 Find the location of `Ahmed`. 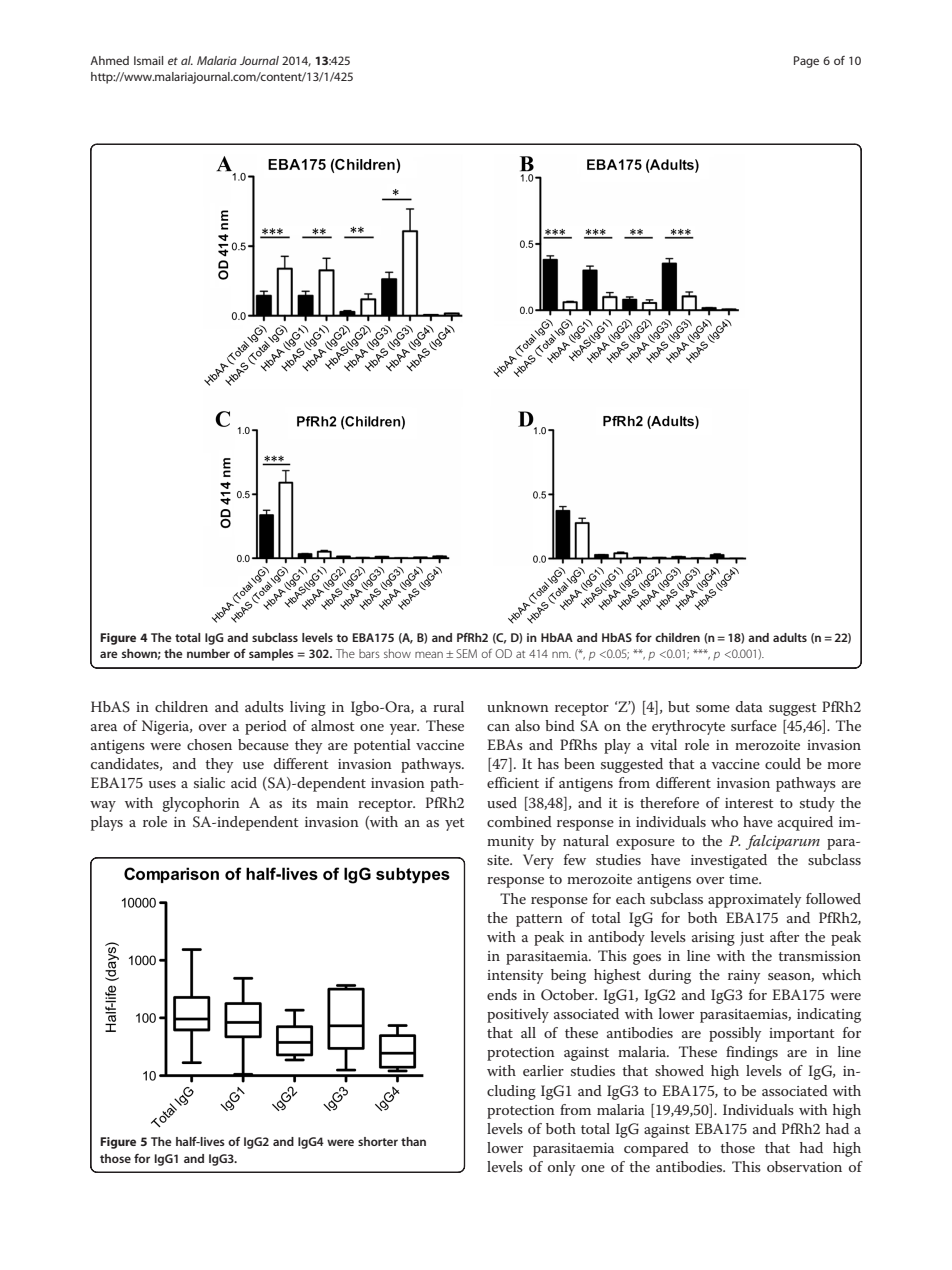

Ahmed is located at coordinates (109, 60).
